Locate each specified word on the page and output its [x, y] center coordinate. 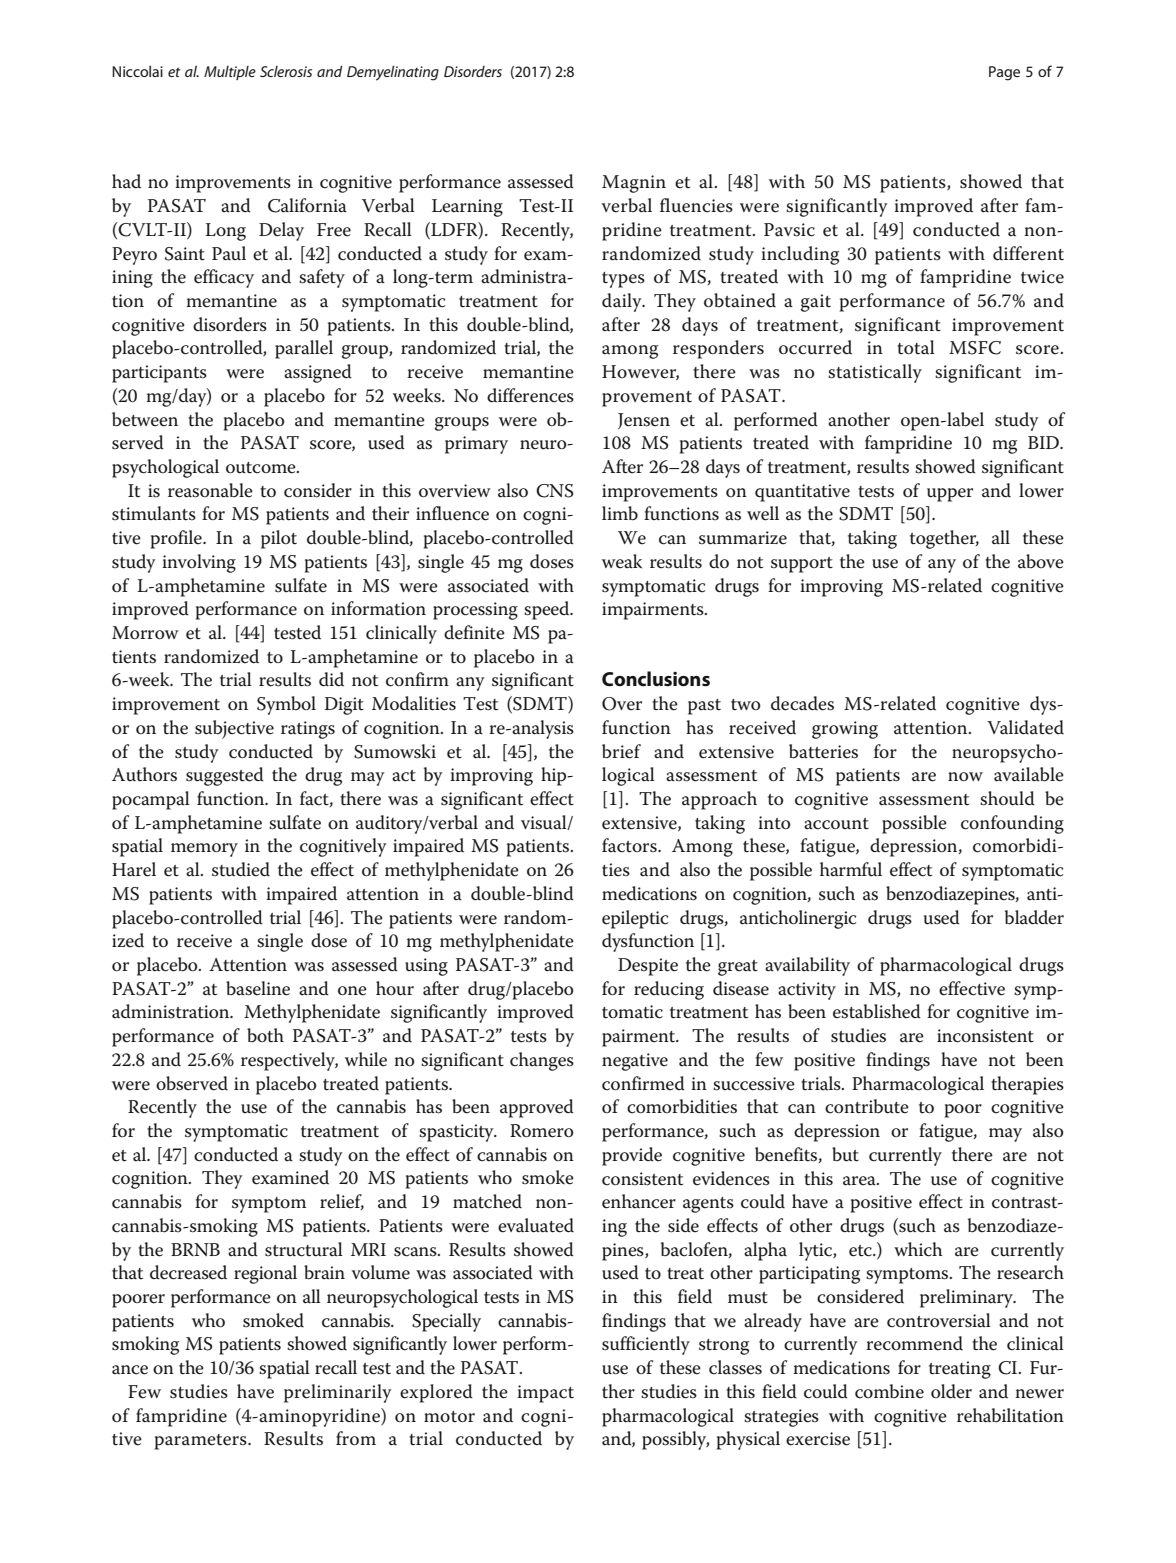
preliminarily [338, 1393]
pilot [279, 539]
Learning [467, 208]
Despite [648, 967]
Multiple [230, 73]
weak [622, 561]
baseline [258, 988]
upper [950, 495]
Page [1004, 73]
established [877, 1011]
